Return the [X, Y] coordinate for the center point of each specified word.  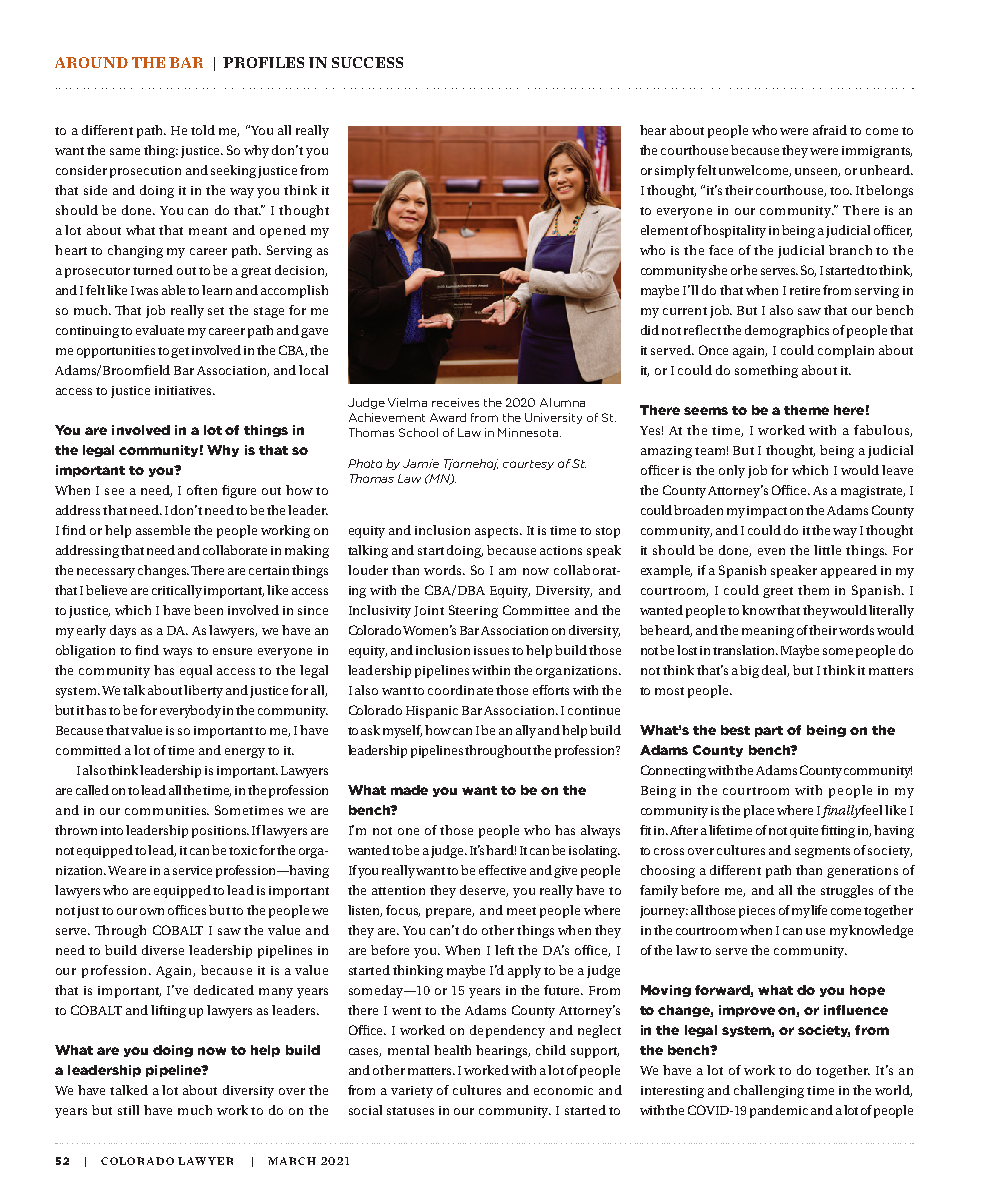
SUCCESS [367, 62]
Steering [473, 611]
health [452, 1050]
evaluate [160, 330]
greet [778, 592]
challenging [769, 1091]
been [208, 610]
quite [804, 832]
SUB [148, 62]
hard [501, 850]
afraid [830, 130]
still [128, 1110]
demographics [787, 331]
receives [455, 402]
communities [167, 810]
